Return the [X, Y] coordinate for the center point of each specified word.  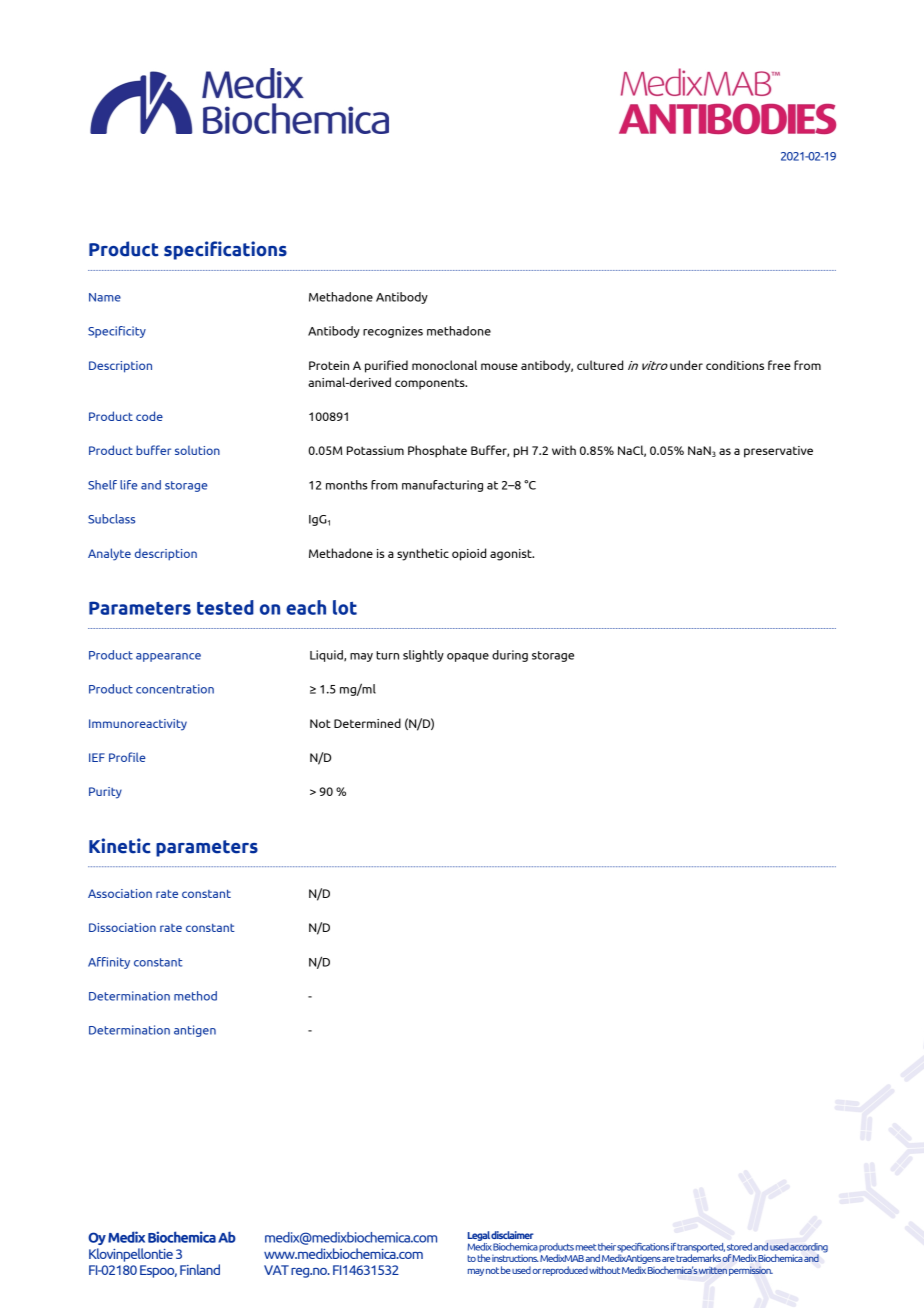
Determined [367, 723]
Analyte [109, 554]
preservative [778, 452]
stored [739, 1247]
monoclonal [444, 365]
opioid [469, 554]
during [510, 656]
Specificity [117, 332]
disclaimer [512, 1235]
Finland [200, 1269]
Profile [127, 757]
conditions [735, 365]
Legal [479, 1236]
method [195, 996]
